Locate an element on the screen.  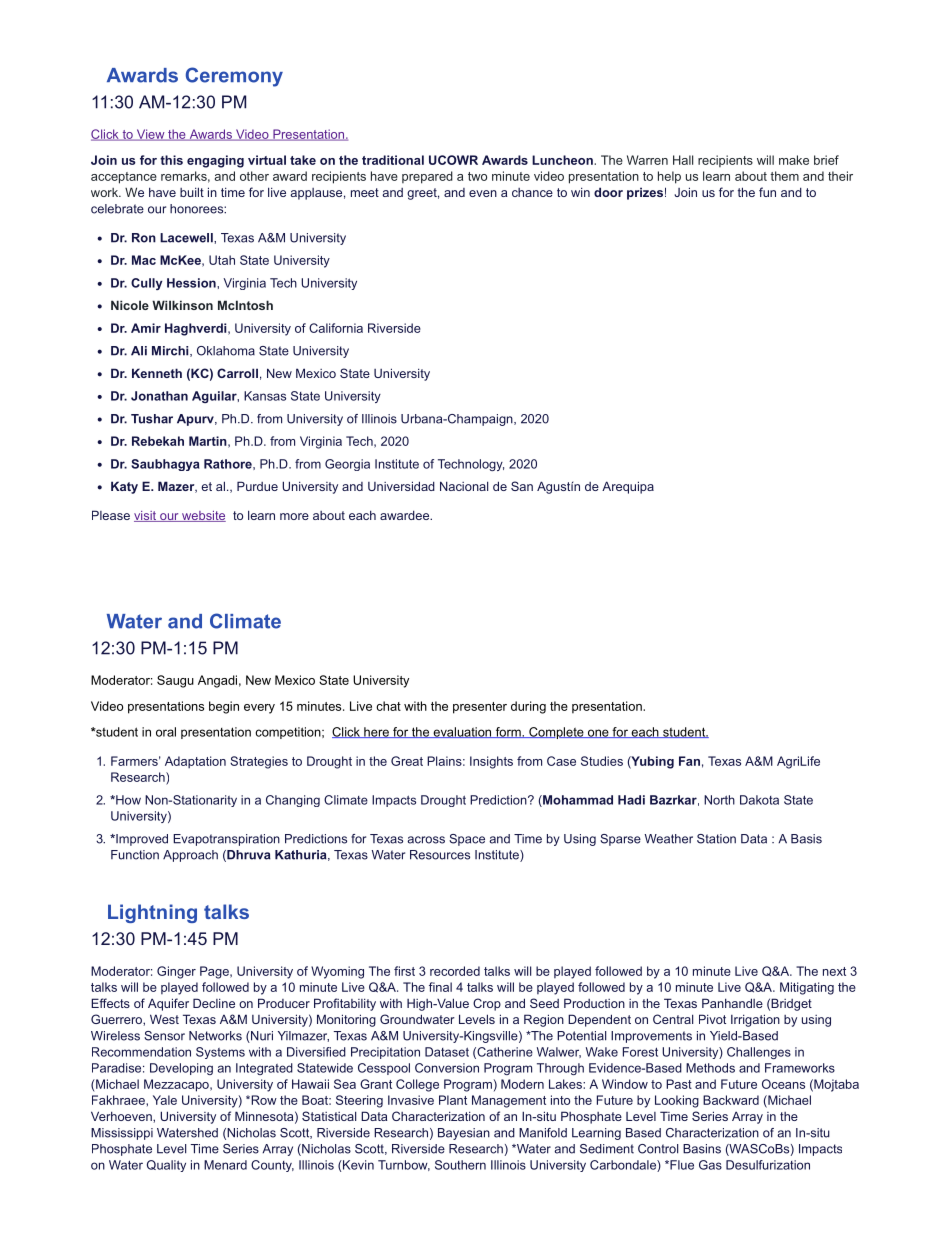
prepared is located at coordinates (427, 177).
